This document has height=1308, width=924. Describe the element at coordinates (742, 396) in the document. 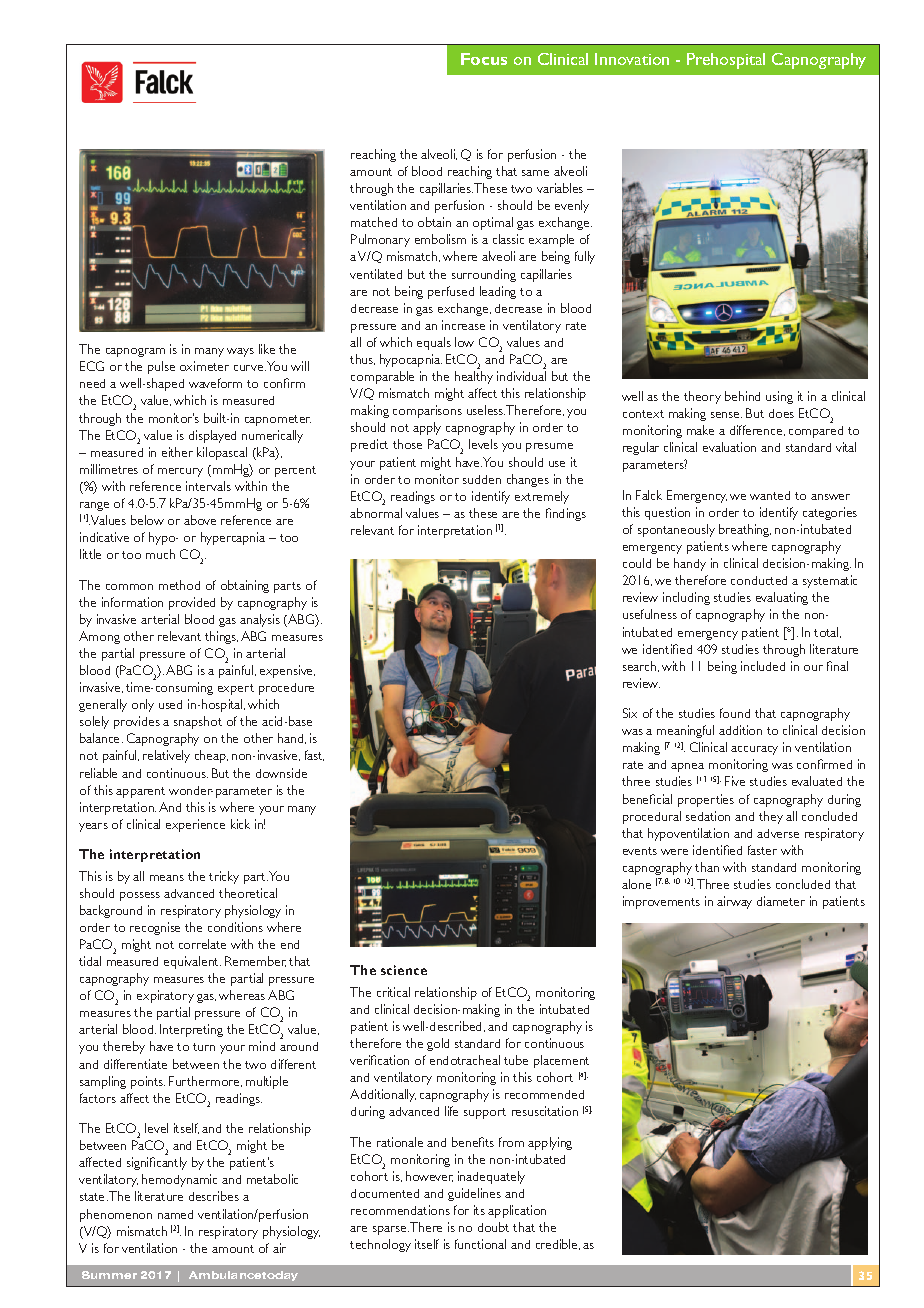

I see `behind` at that location.
